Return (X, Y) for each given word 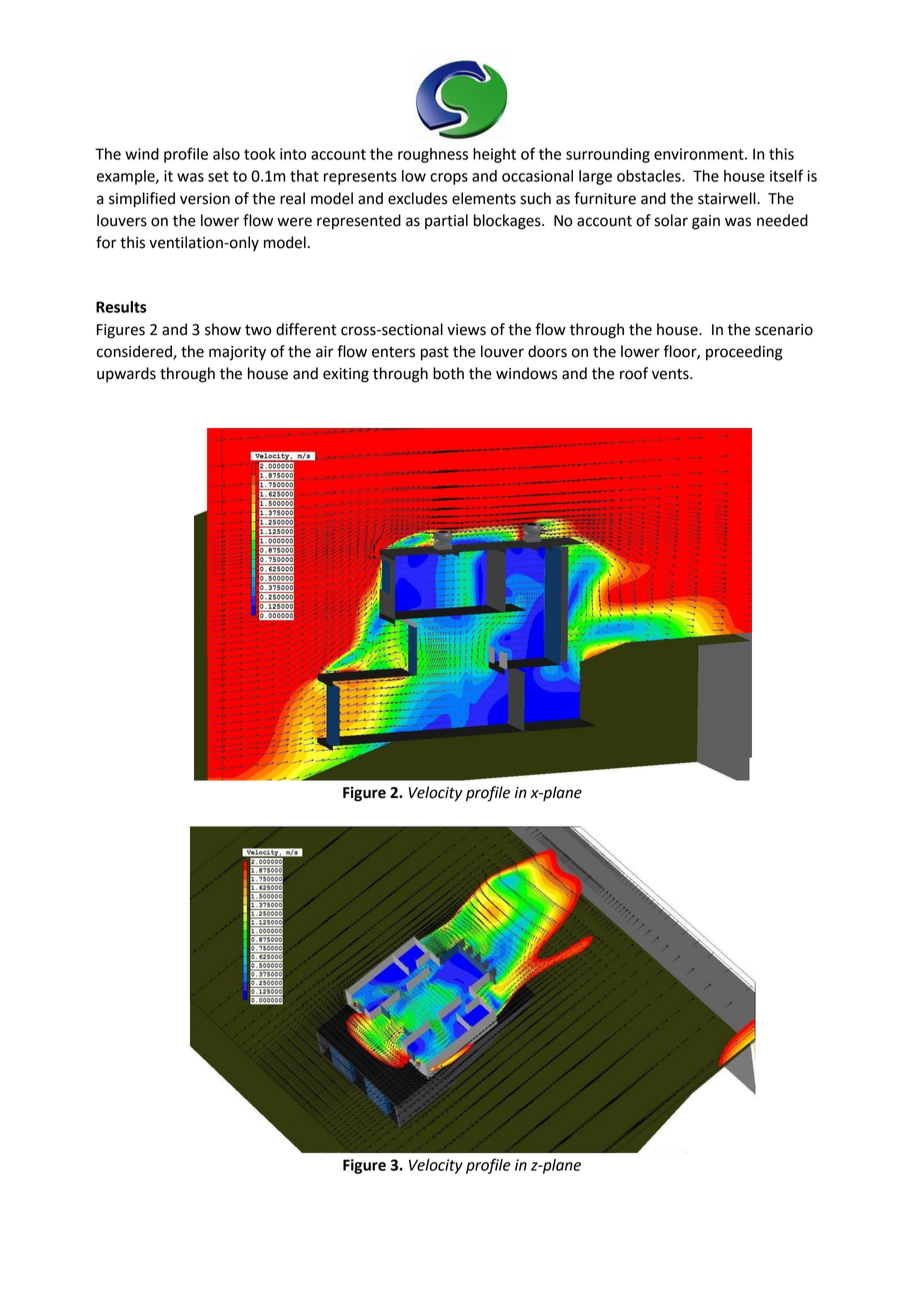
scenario (784, 330)
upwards (126, 375)
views (466, 330)
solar (671, 220)
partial (446, 221)
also (226, 154)
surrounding (608, 155)
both (448, 373)
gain (706, 222)
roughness (433, 155)
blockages (508, 222)
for (106, 242)
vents (671, 374)
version (205, 199)
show (223, 329)
